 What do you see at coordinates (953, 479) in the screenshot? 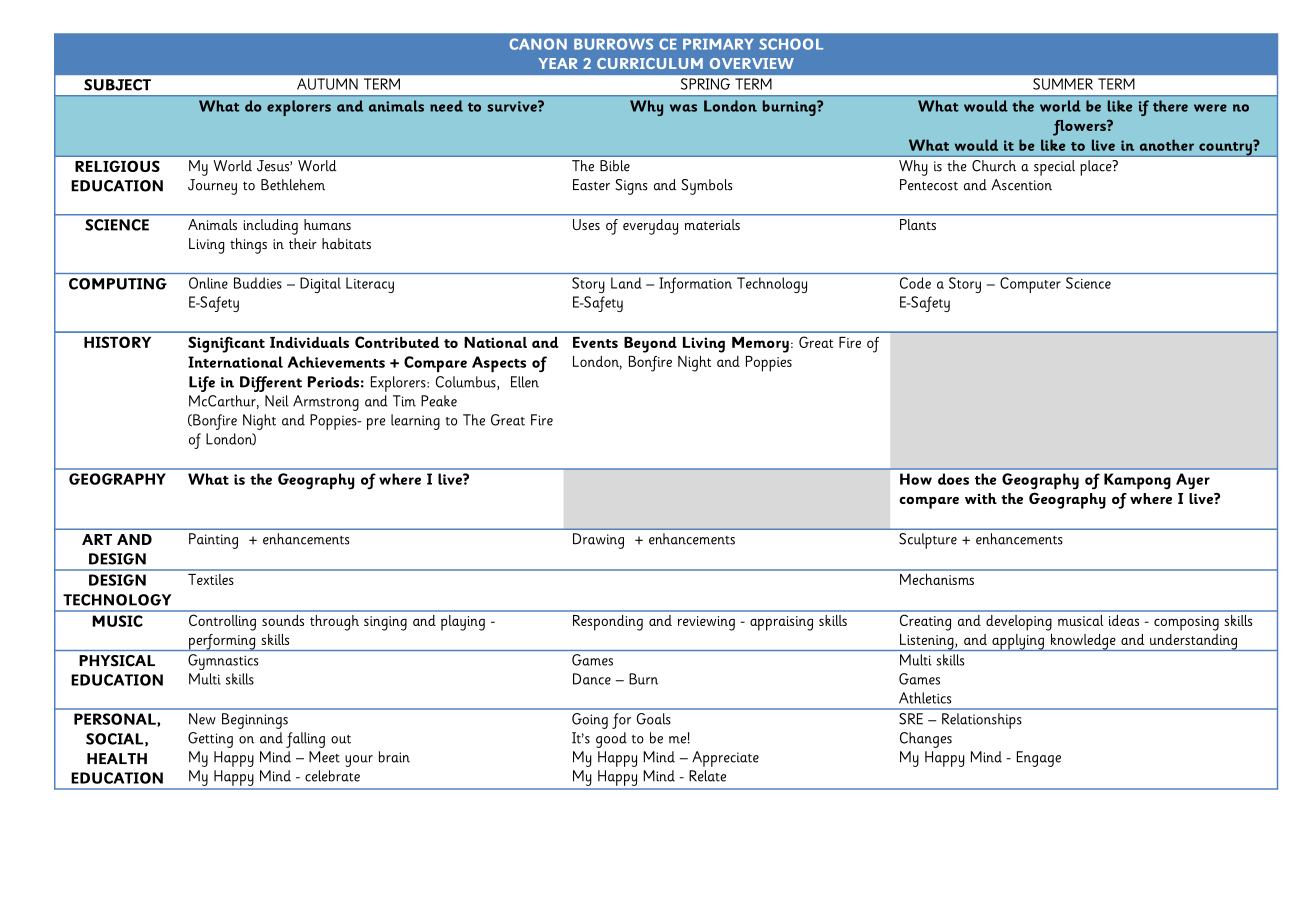
I see `does` at bounding box center [953, 479].
